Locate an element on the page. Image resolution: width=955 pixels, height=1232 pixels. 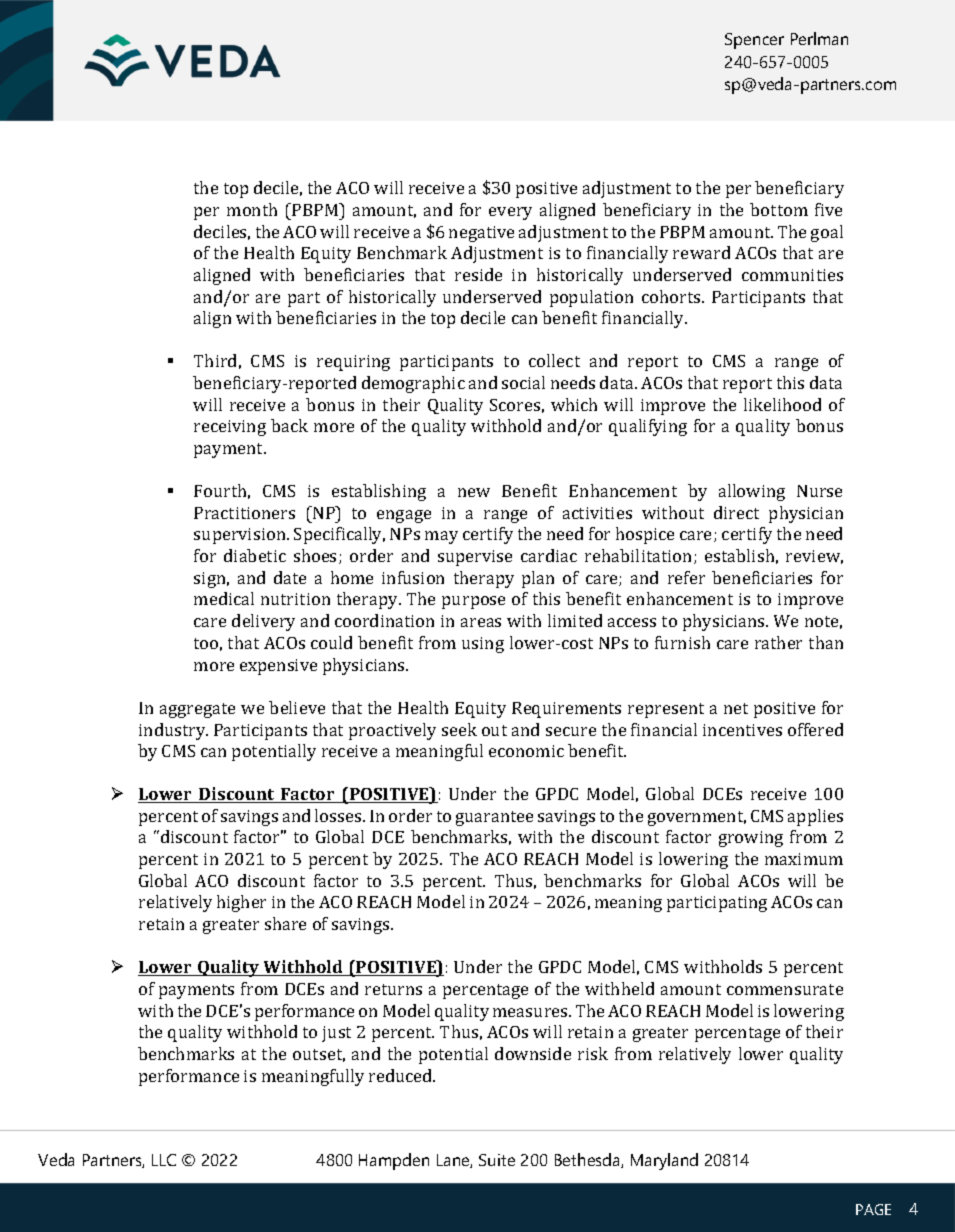
Spencer is located at coordinates (754, 41).
